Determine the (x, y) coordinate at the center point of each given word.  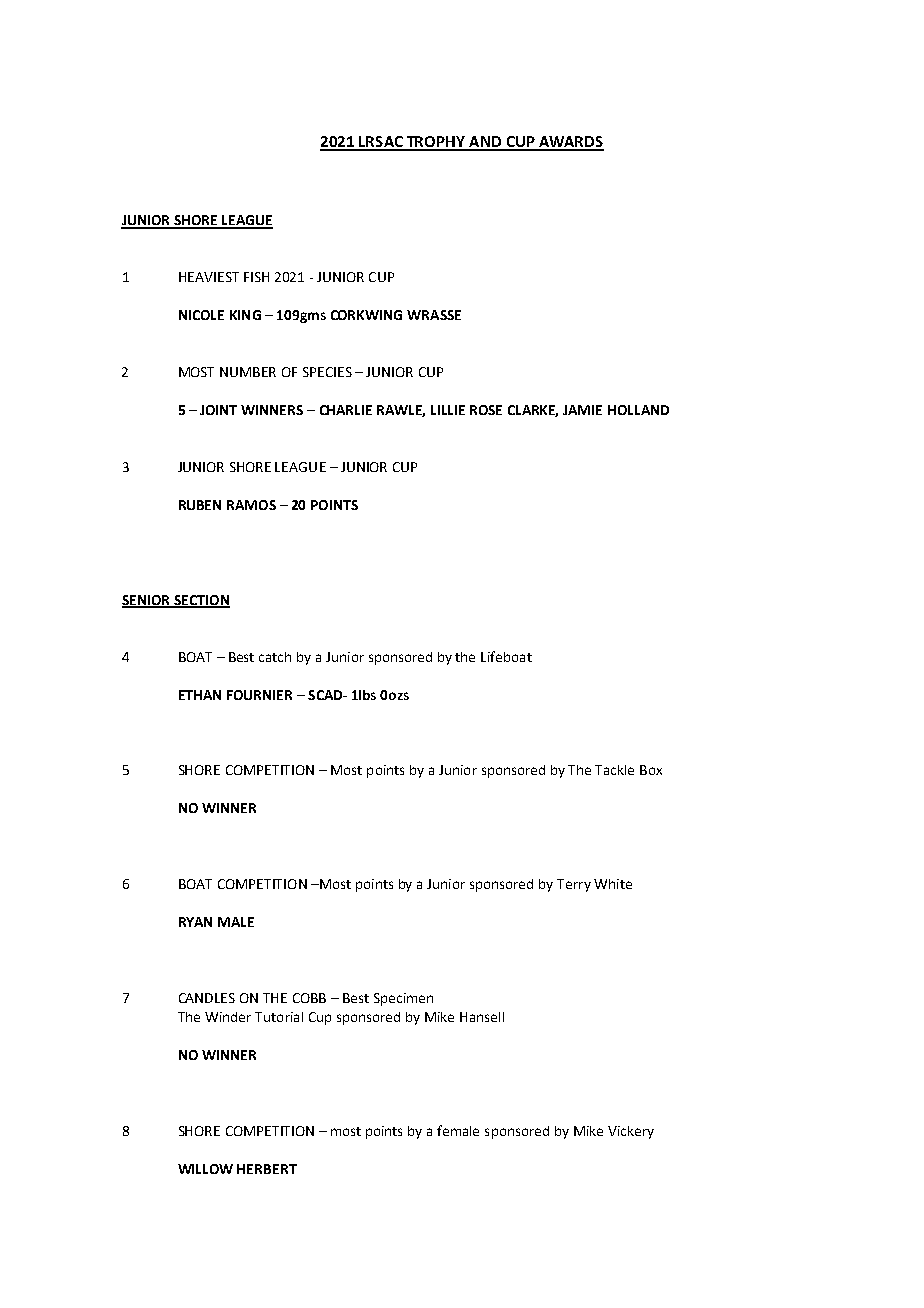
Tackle (614, 770)
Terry (574, 885)
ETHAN (200, 695)
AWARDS (570, 143)
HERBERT (267, 1169)
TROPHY (436, 143)
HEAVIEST (209, 277)
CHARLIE (346, 410)
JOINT (218, 410)
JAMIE (582, 410)
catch (275, 657)
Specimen (403, 999)
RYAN (195, 922)
